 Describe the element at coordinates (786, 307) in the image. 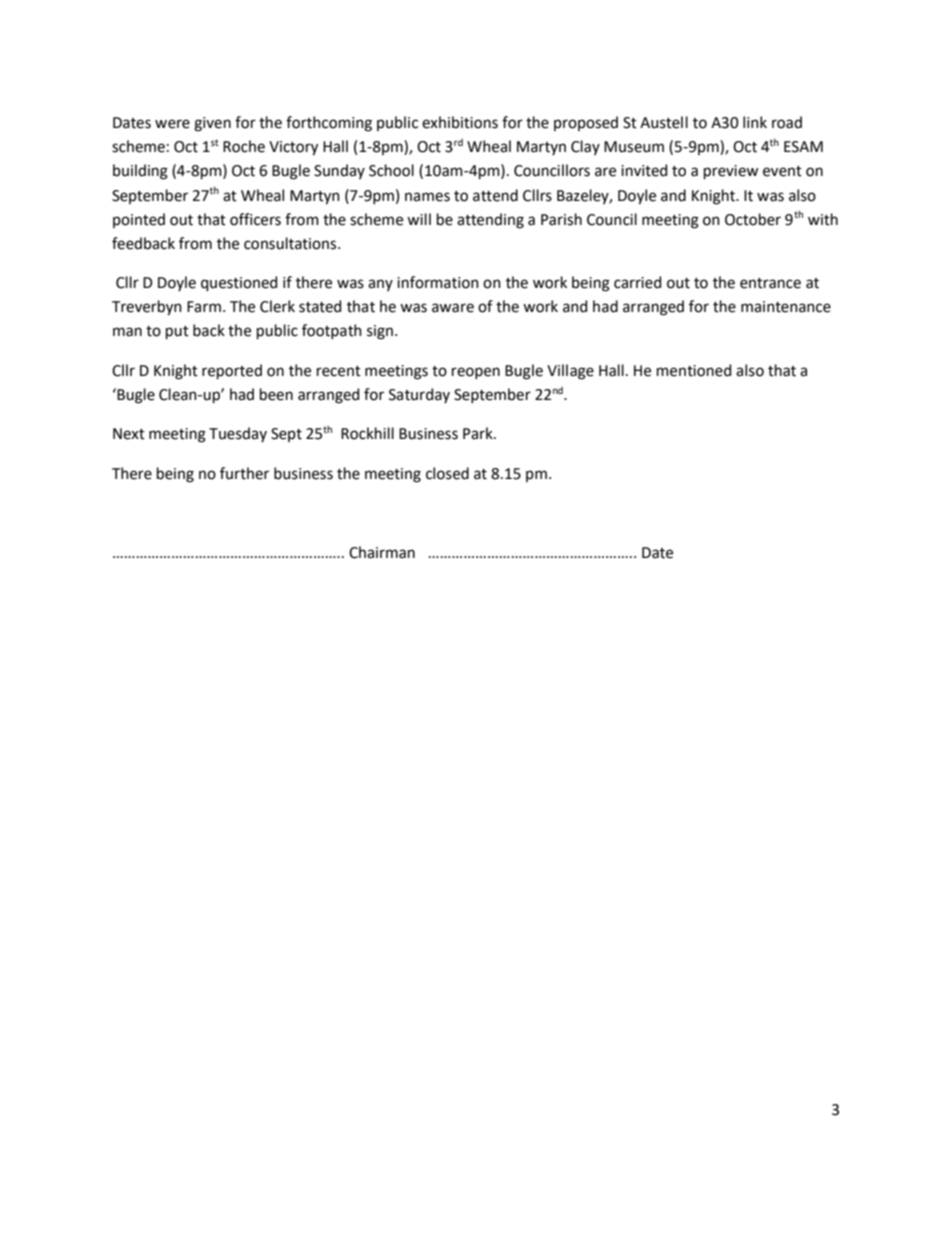

I see `maintenance` at that location.
